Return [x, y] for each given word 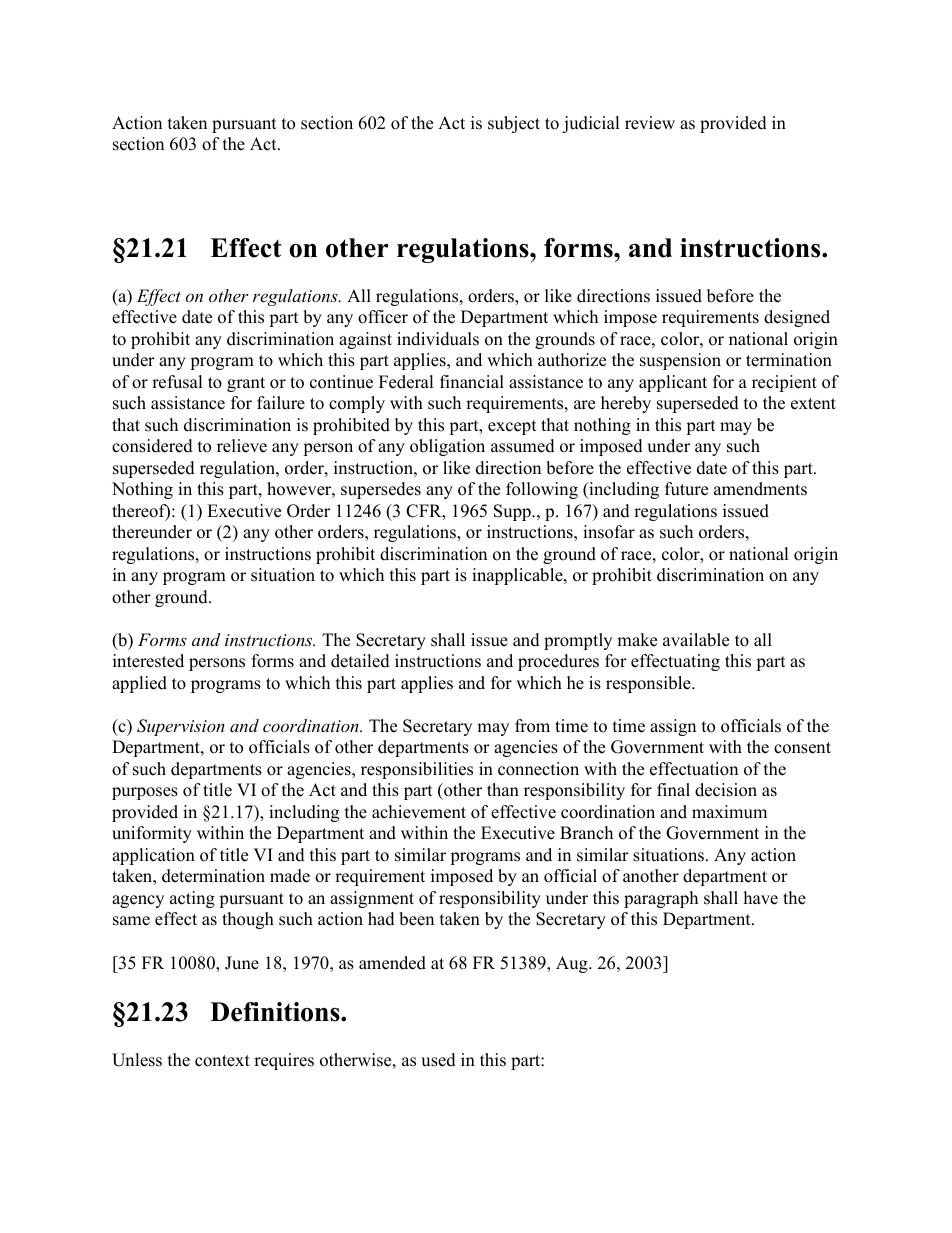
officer [383, 317]
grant [246, 384]
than [503, 789]
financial [472, 382]
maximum [729, 812]
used [438, 1060]
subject [514, 124]
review [650, 123]
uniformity [152, 834]
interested [148, 661]
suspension [680, 361]
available [696, 640]
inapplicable [518, 576]
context [222, 1061]
